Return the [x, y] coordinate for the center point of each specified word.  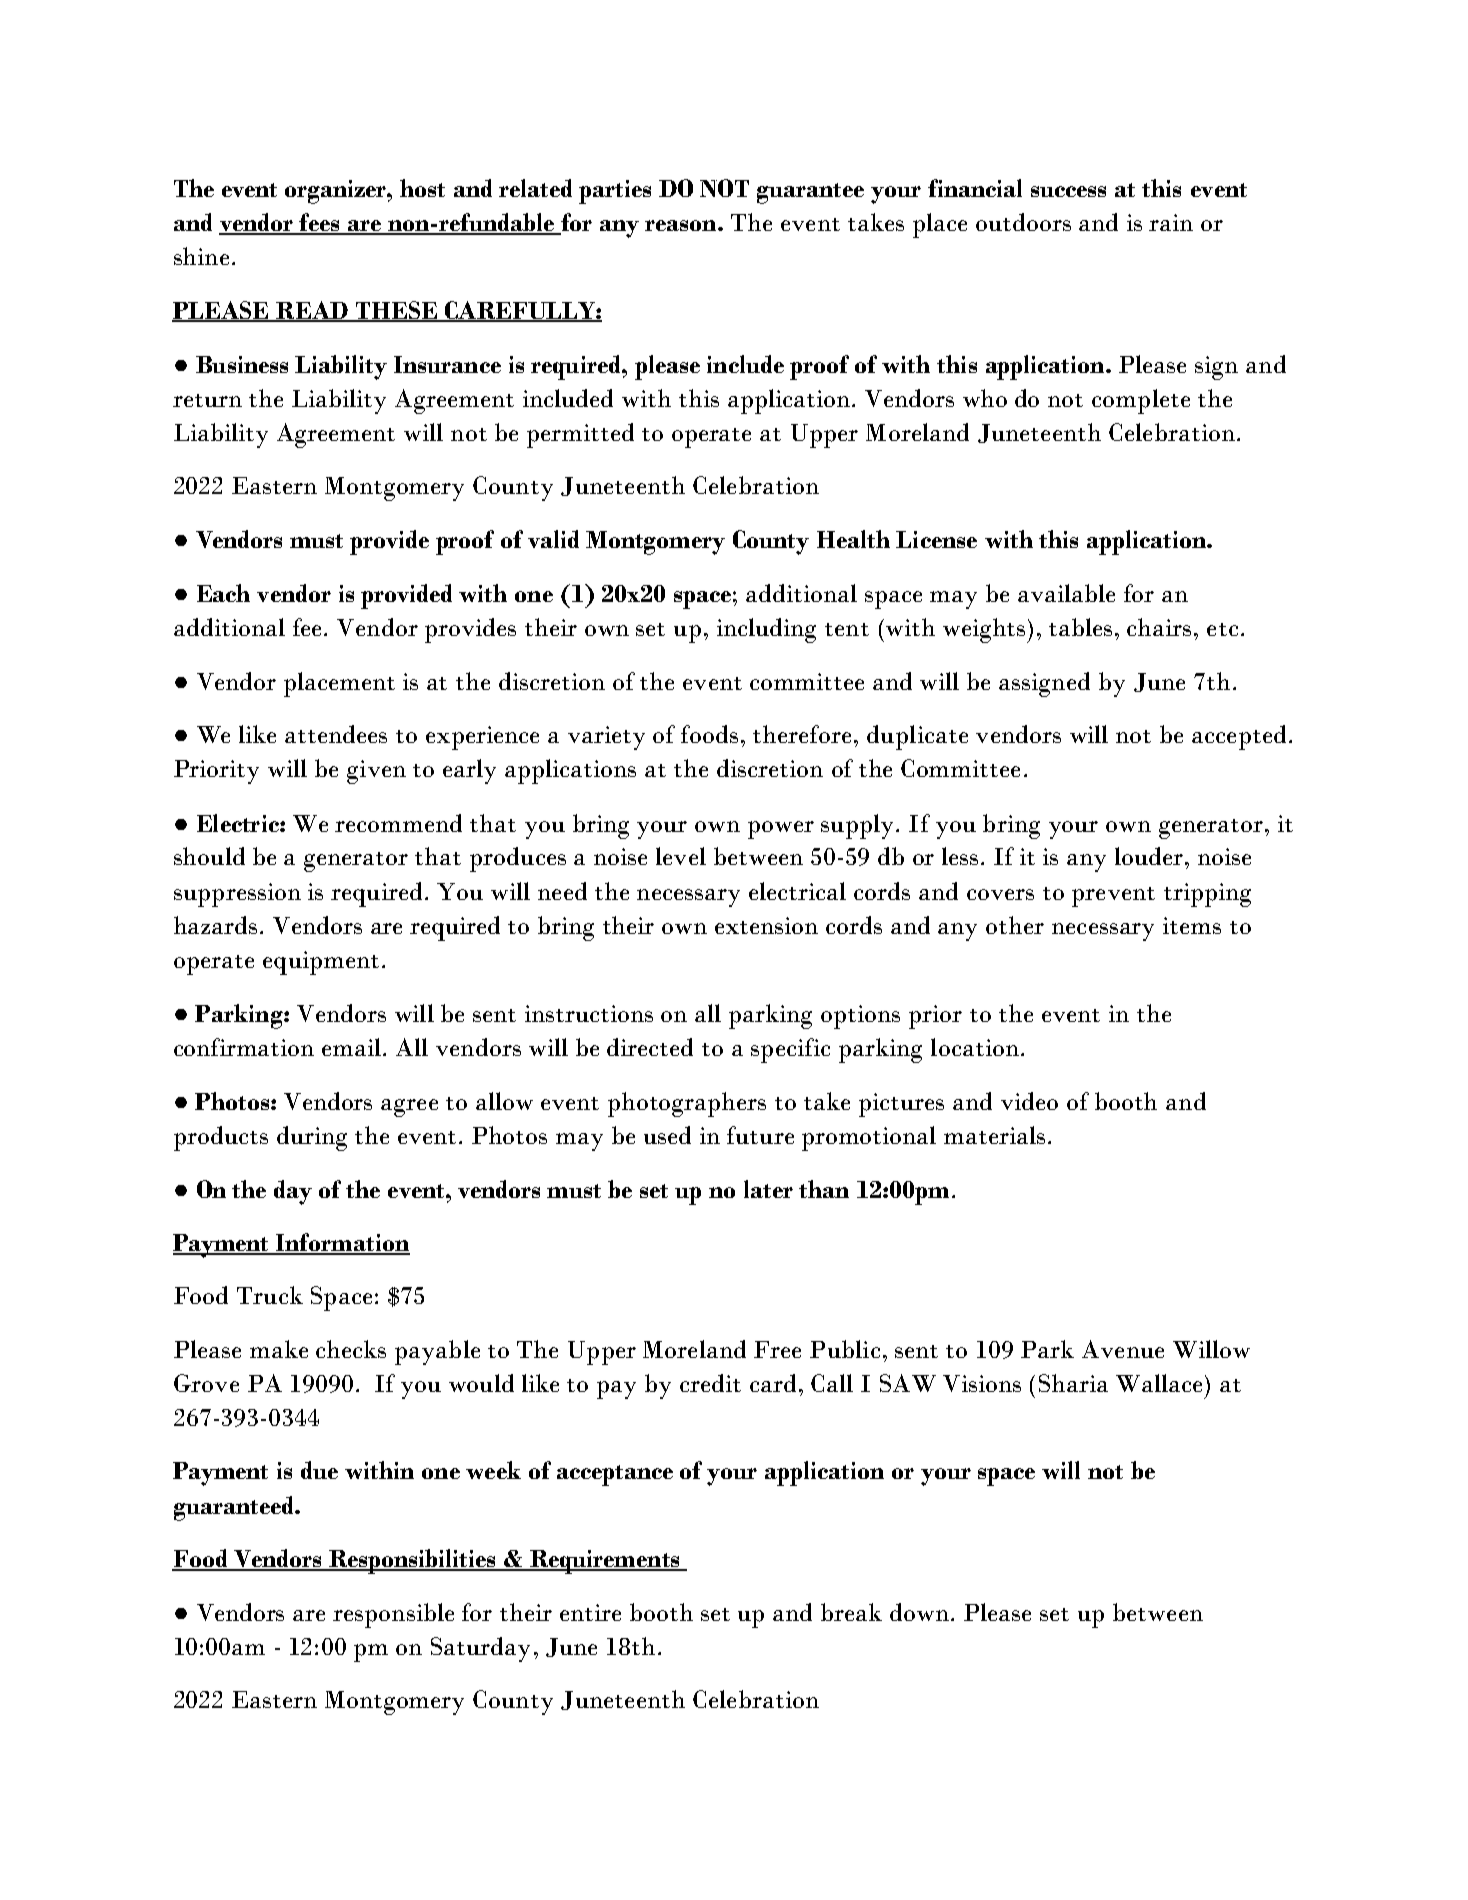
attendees [336, 734]
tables [1080, 627]
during [312, 1138]
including [766, 630]
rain [1171, 222]
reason [682, 225]
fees [320, 223]
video [1029, 1101]
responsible [393, 1615]
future [760, 1135]
